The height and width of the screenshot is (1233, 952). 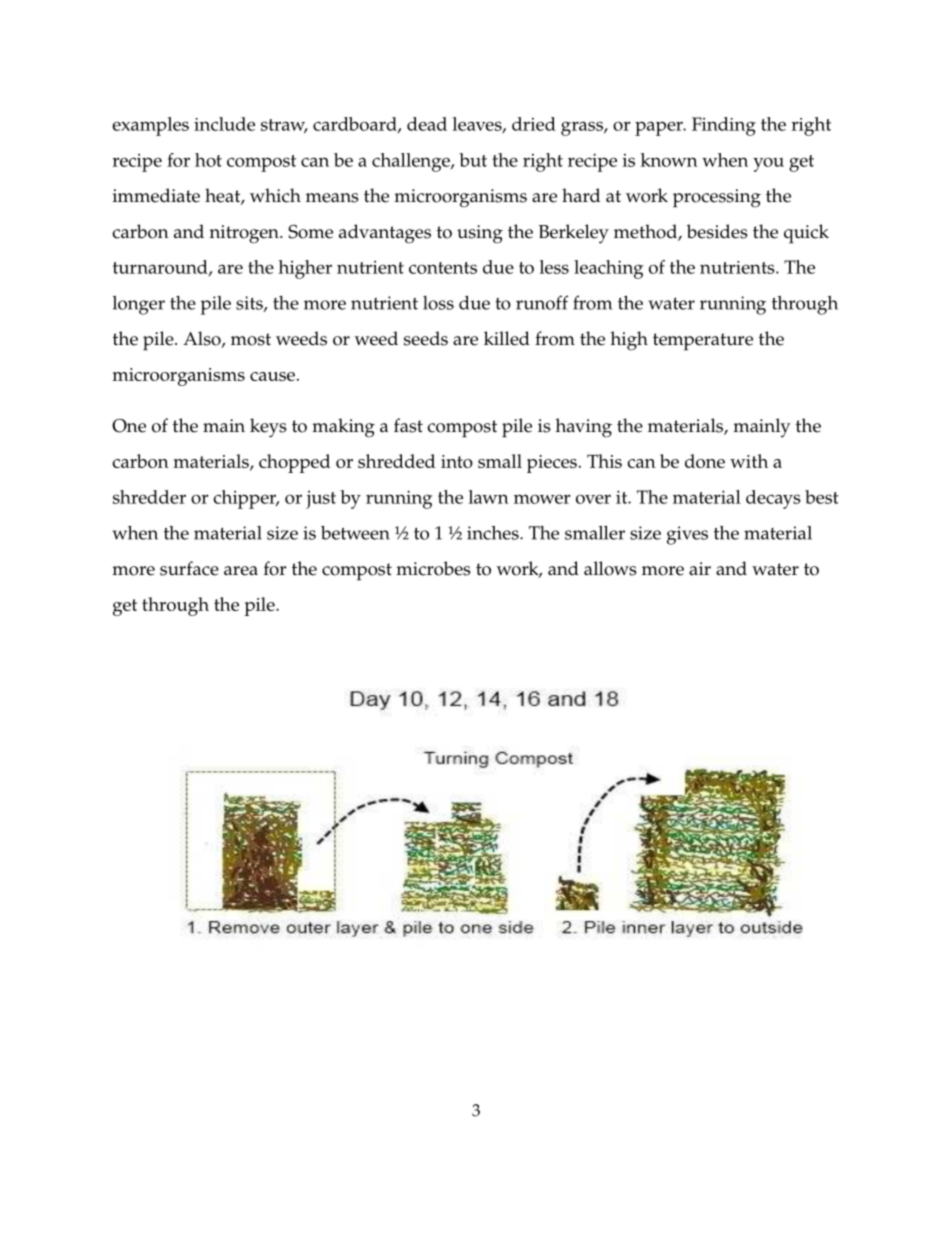 I want to click on Finding, so click(x=724, y=126).
